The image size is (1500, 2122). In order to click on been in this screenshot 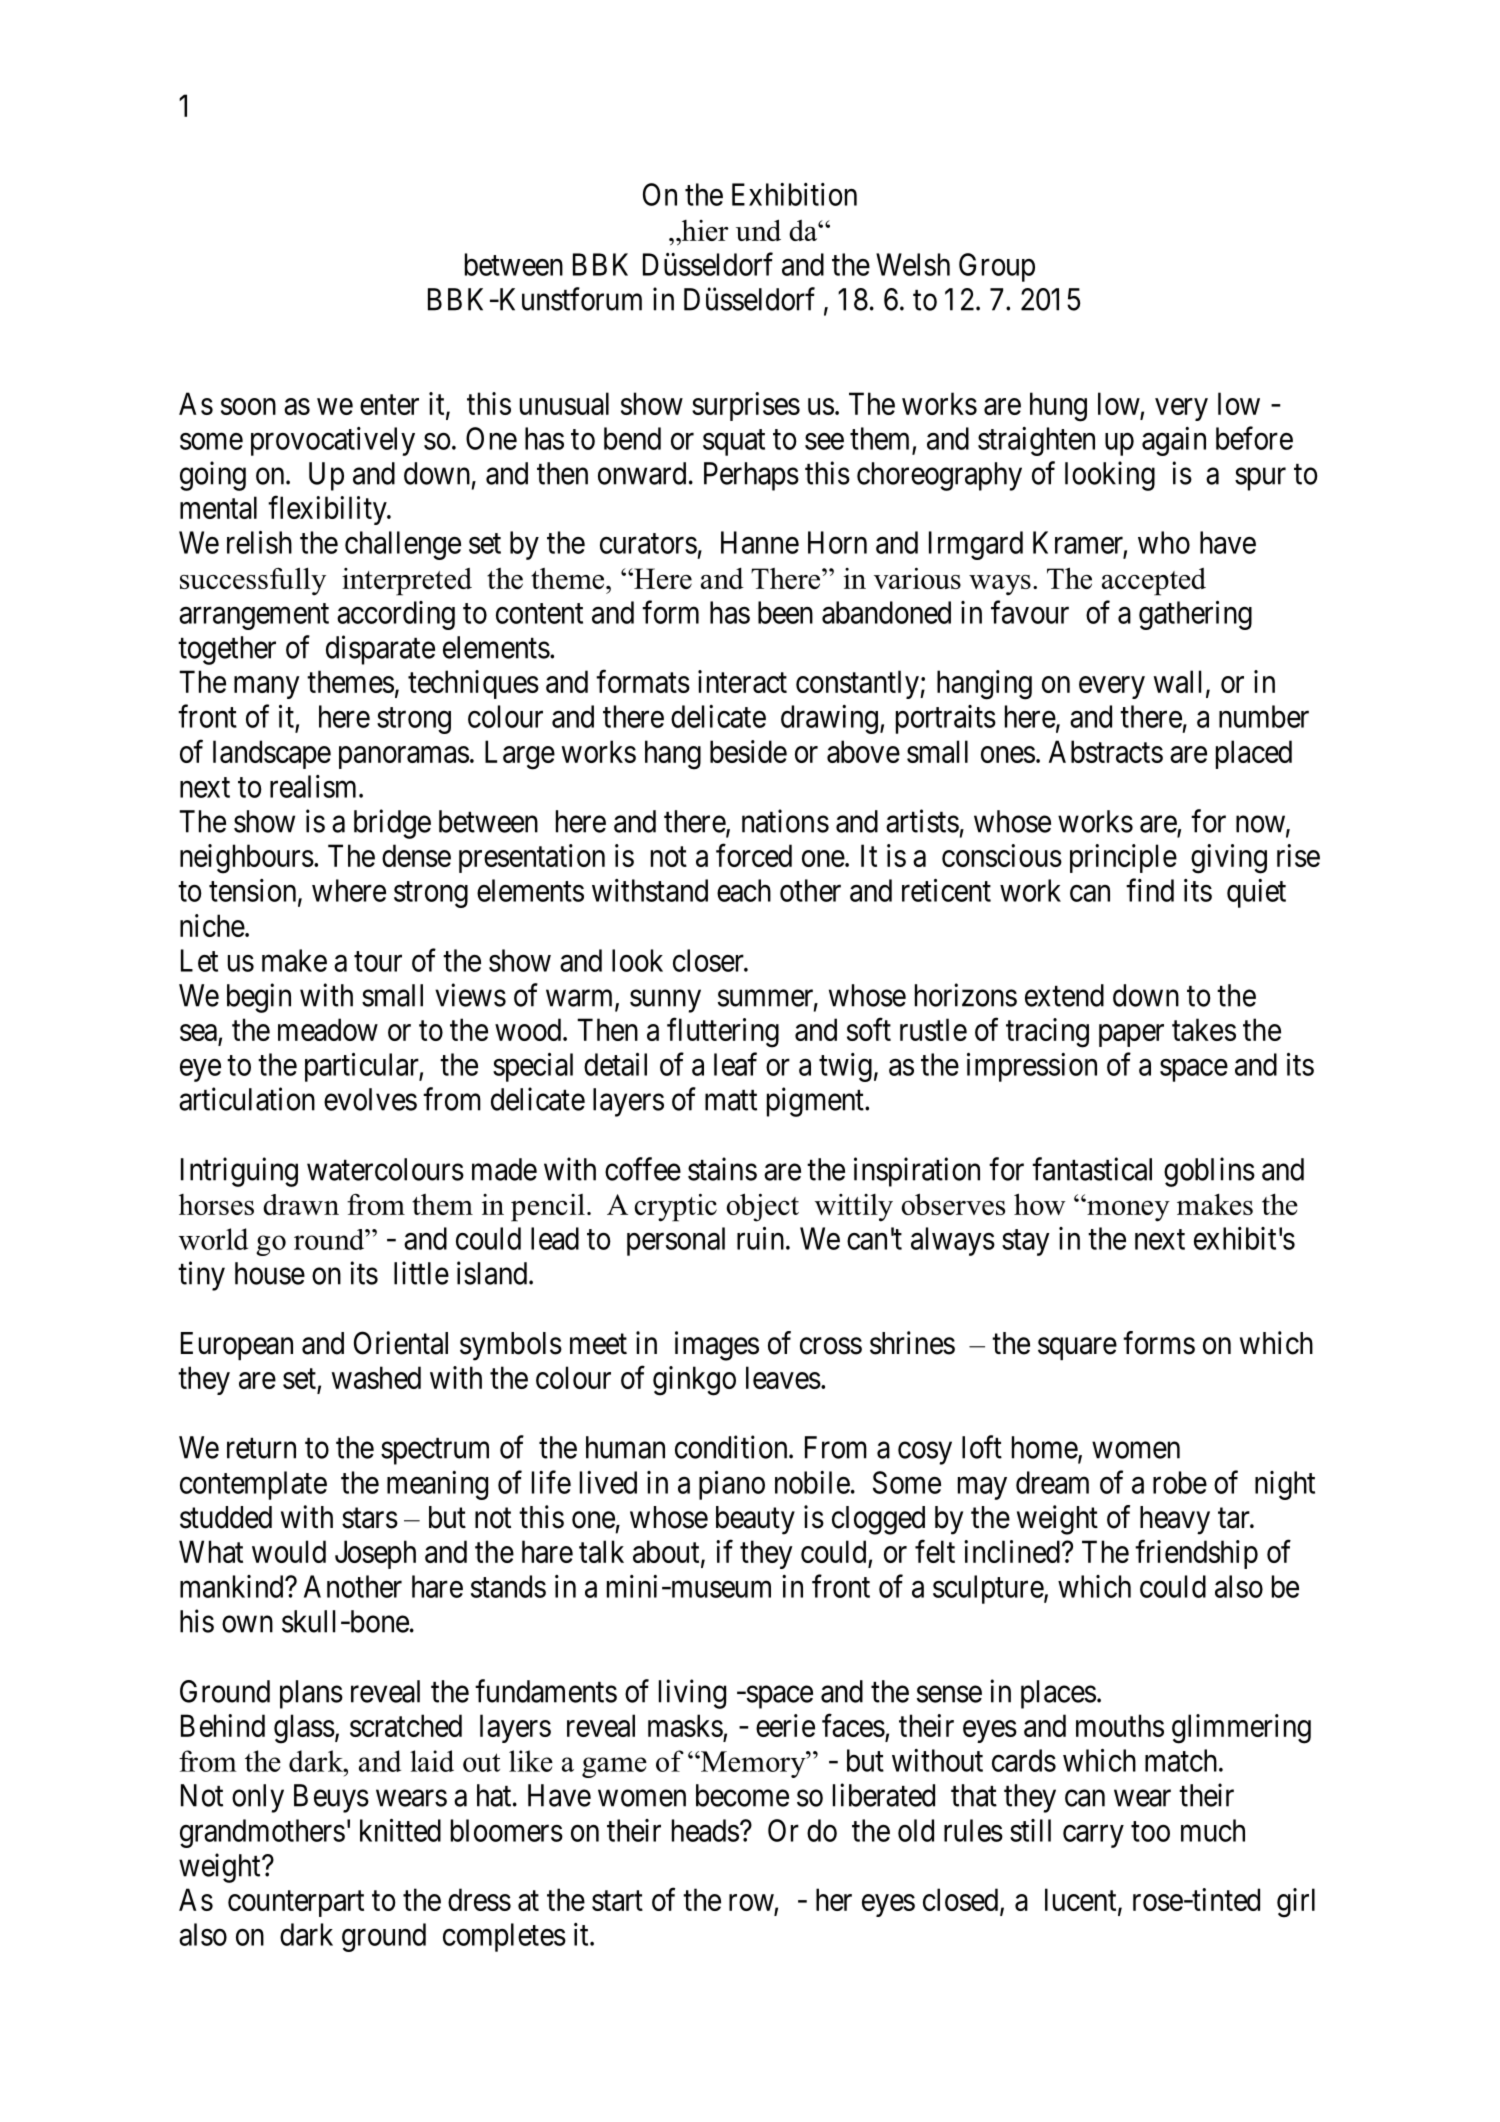, I will do `click(785, 612)`.
